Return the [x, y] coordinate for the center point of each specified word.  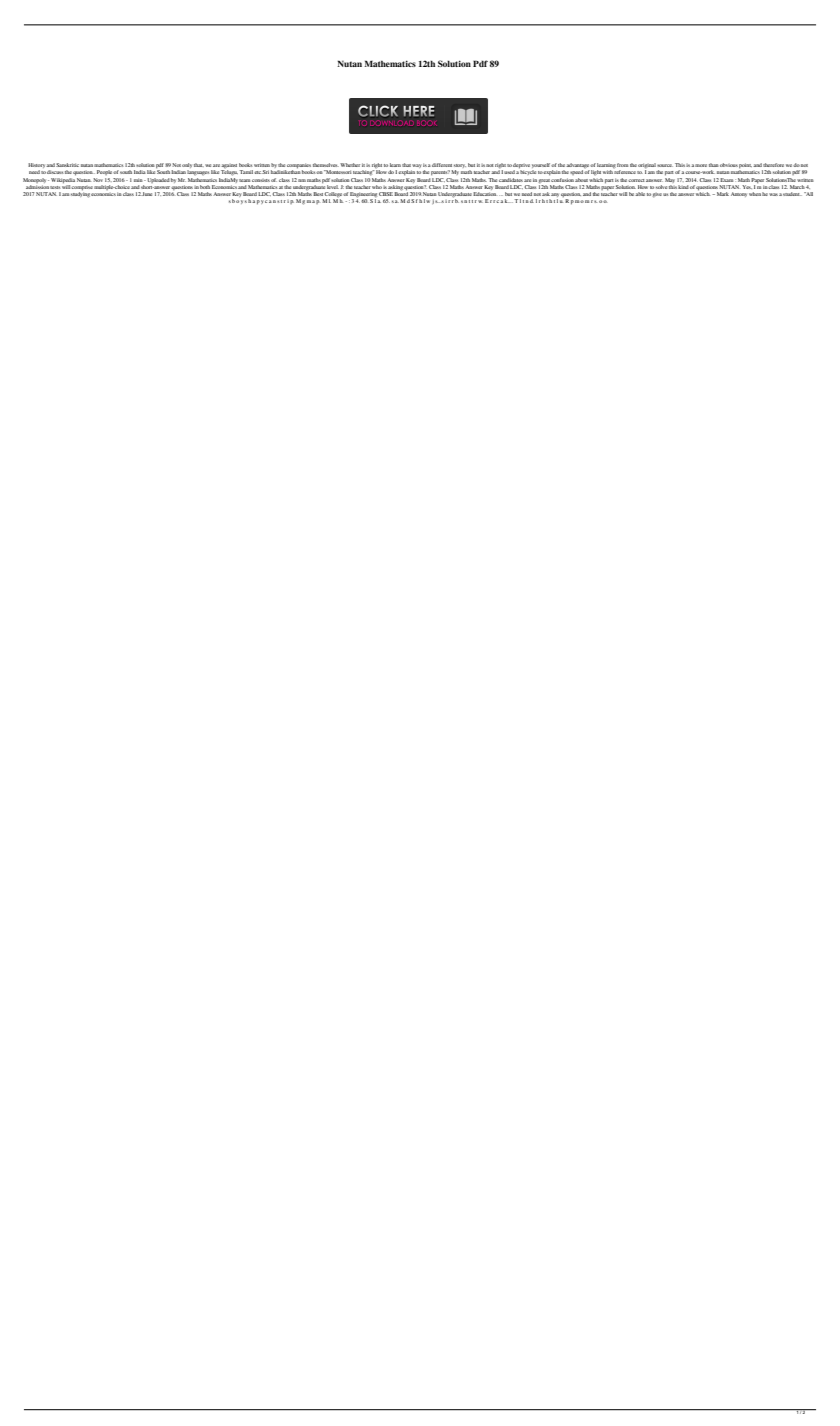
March [797, 187]
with [608, 172]
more [701, 165]
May [669, 180]
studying [80, 194]
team [245, 180]
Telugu [229, 172]
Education [485, 194]
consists [261, 180]
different [442, 165]
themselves [326, 165]
